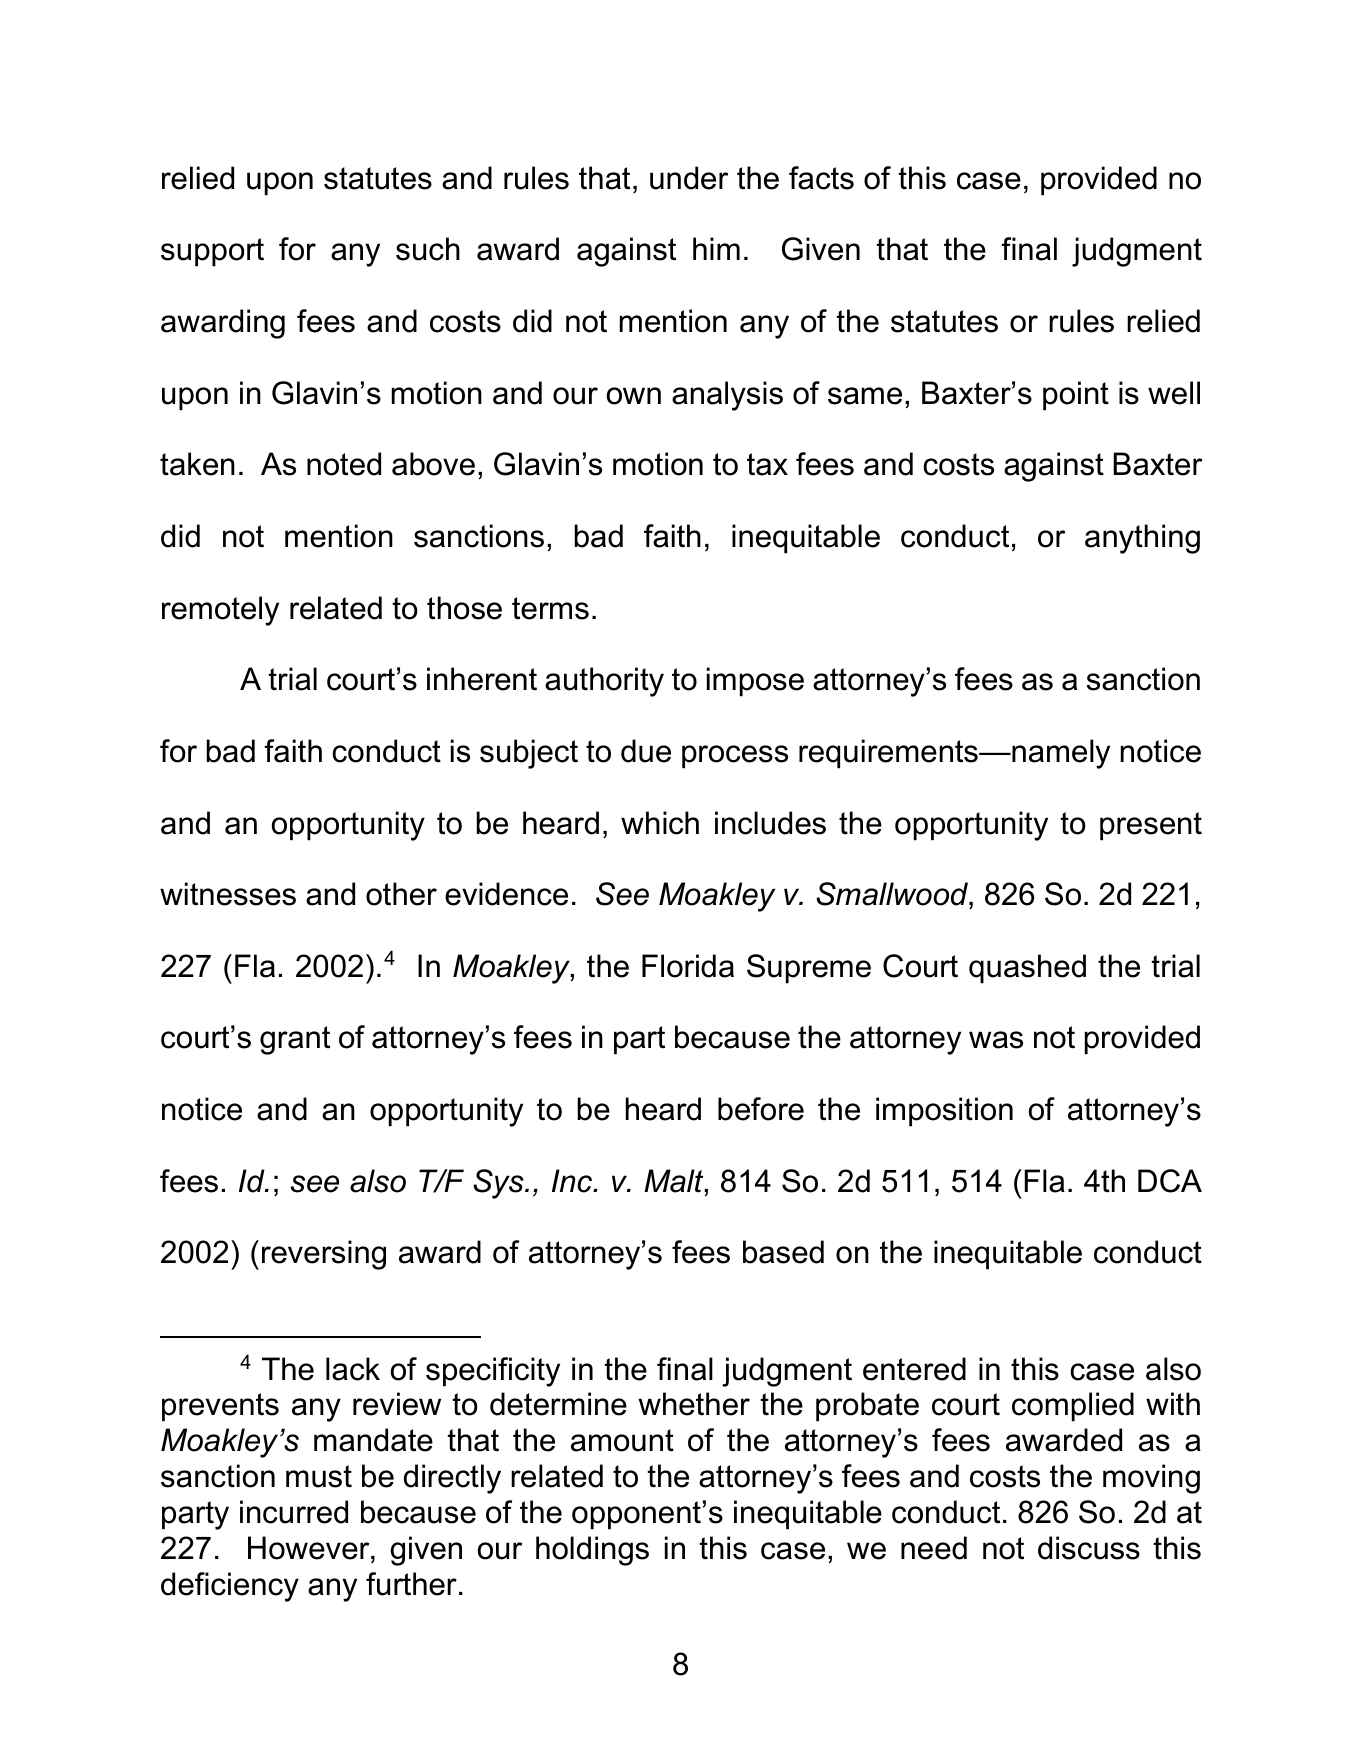 This screenshot has width=1362, height=1762. I want to click on holdings, so click(592, 1551).
